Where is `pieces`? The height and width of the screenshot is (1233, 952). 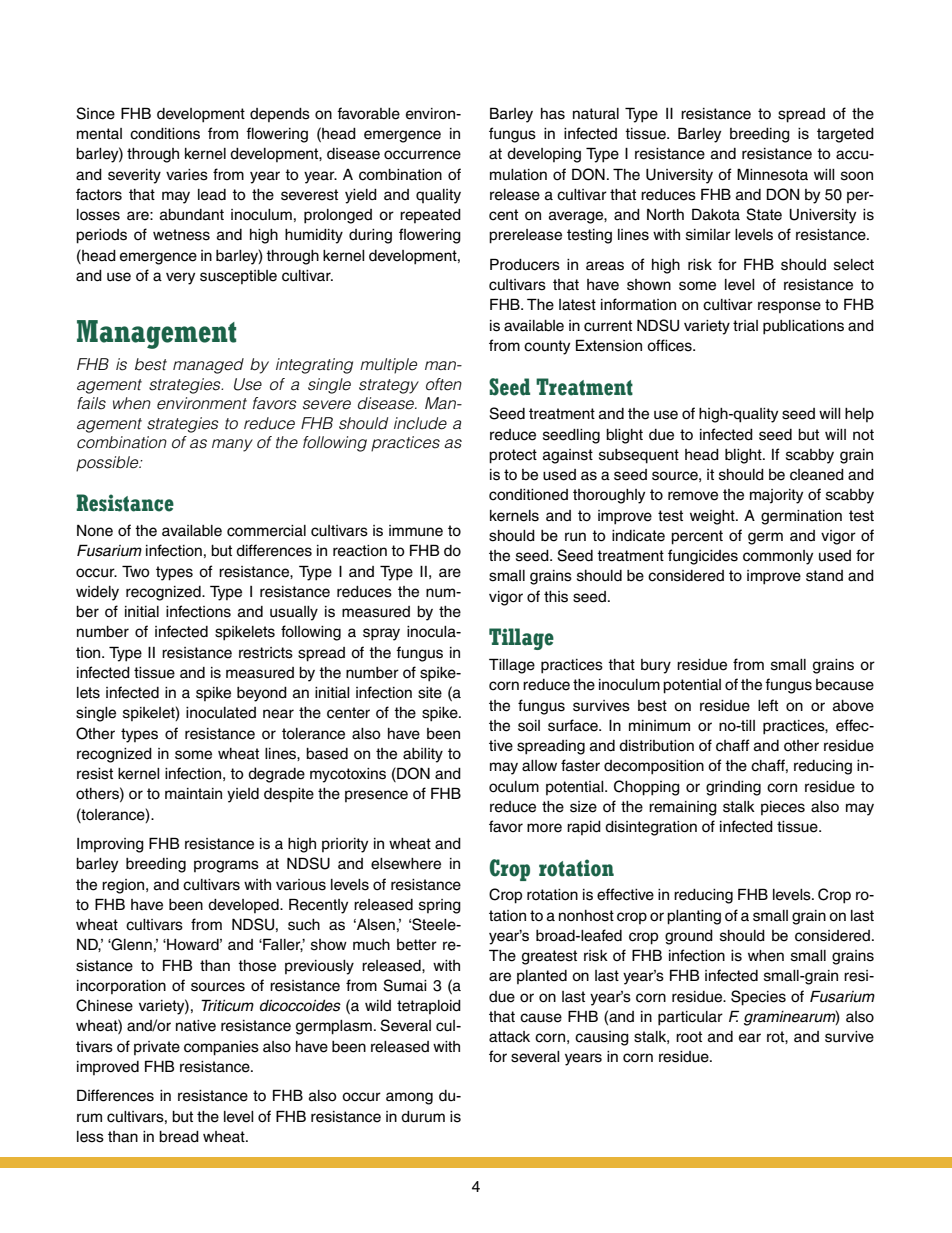 pieces is located at coordinates (783, 808).
